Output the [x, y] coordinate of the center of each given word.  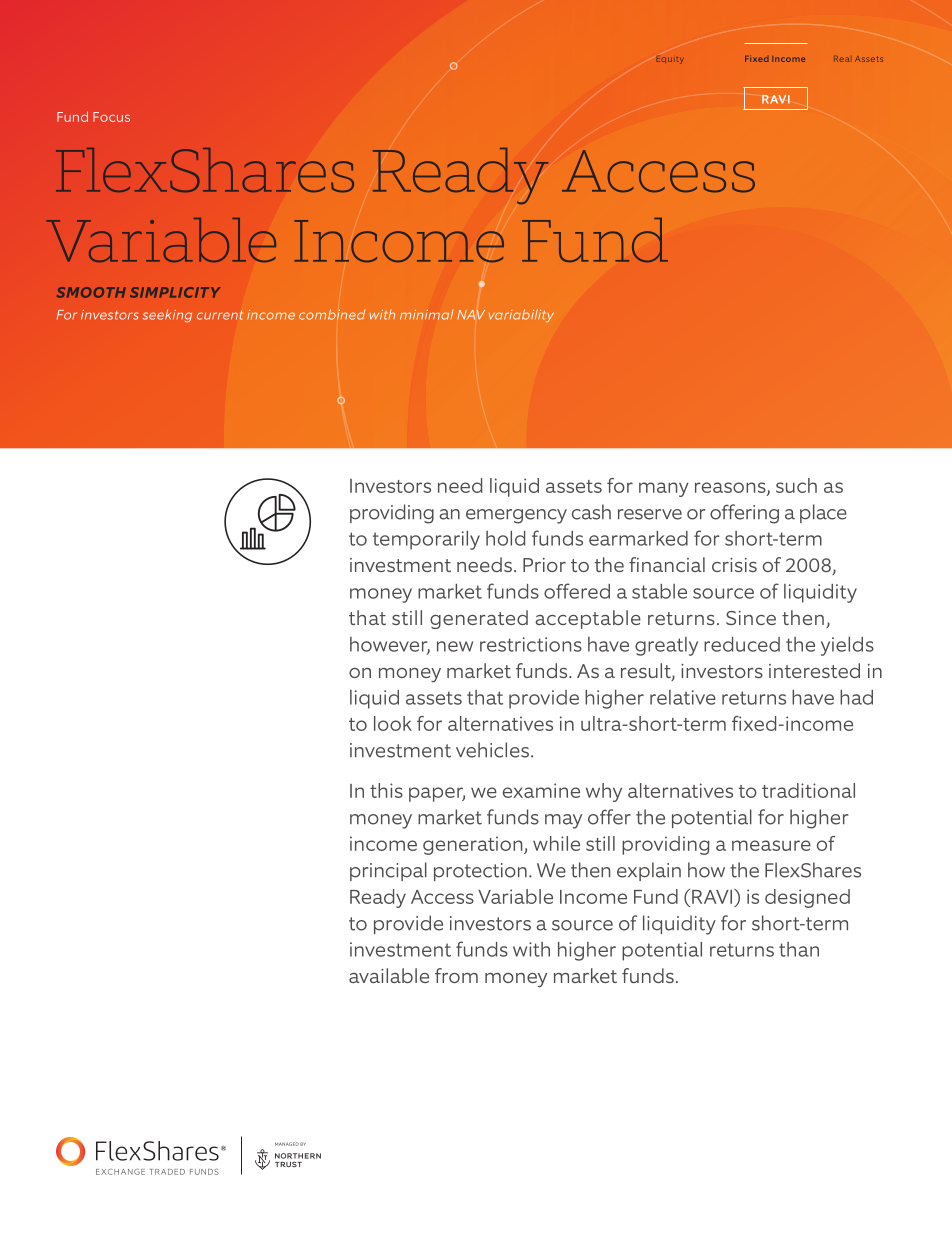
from [456, 975]
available [389, 975]
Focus [111, 117]
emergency [516, 516]
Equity [670, 60]
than [799, 949]
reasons [731, 488]
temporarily [426, 540]
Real [841, 59]
